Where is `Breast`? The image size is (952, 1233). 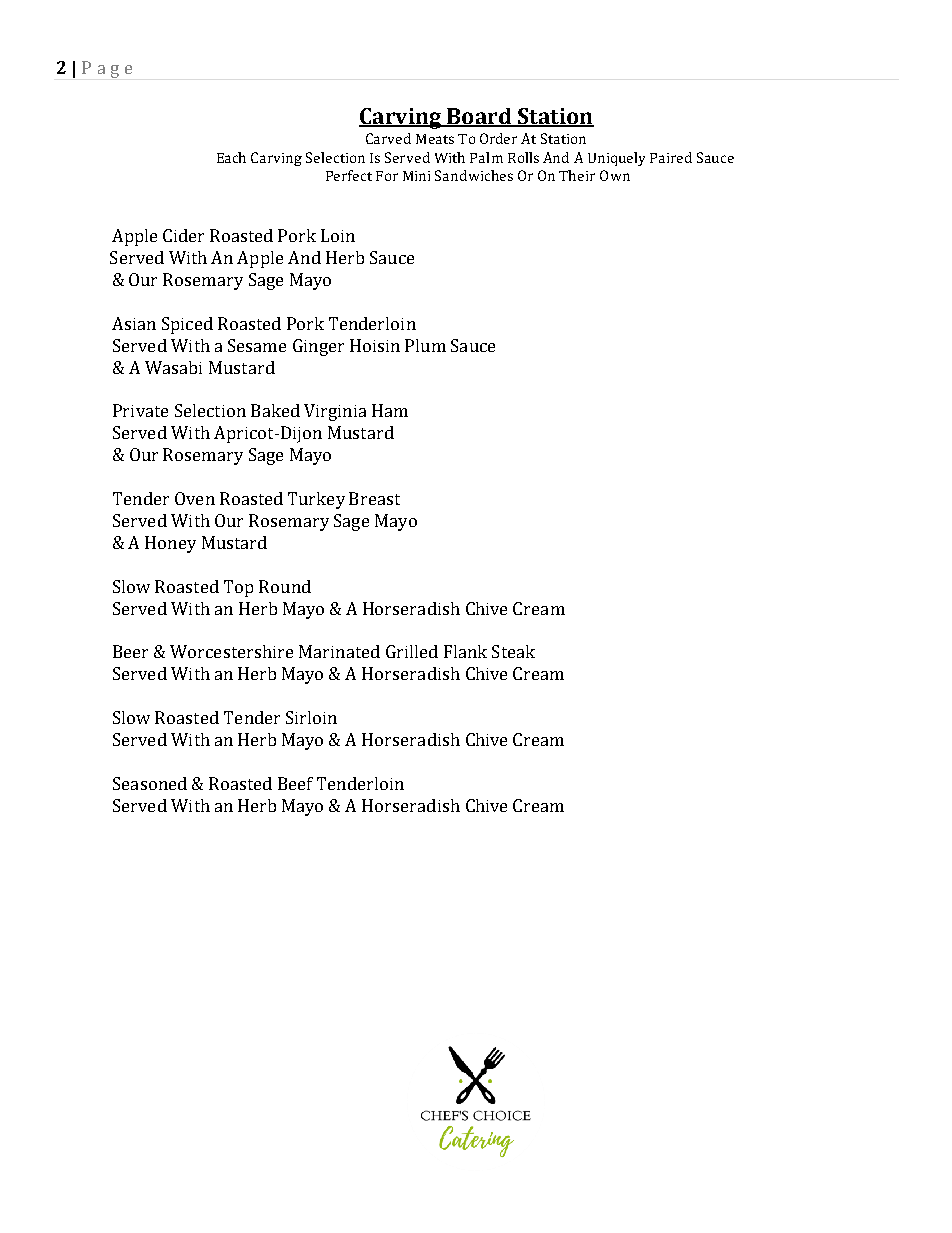
Breast is located at coordinates (374, 498).
